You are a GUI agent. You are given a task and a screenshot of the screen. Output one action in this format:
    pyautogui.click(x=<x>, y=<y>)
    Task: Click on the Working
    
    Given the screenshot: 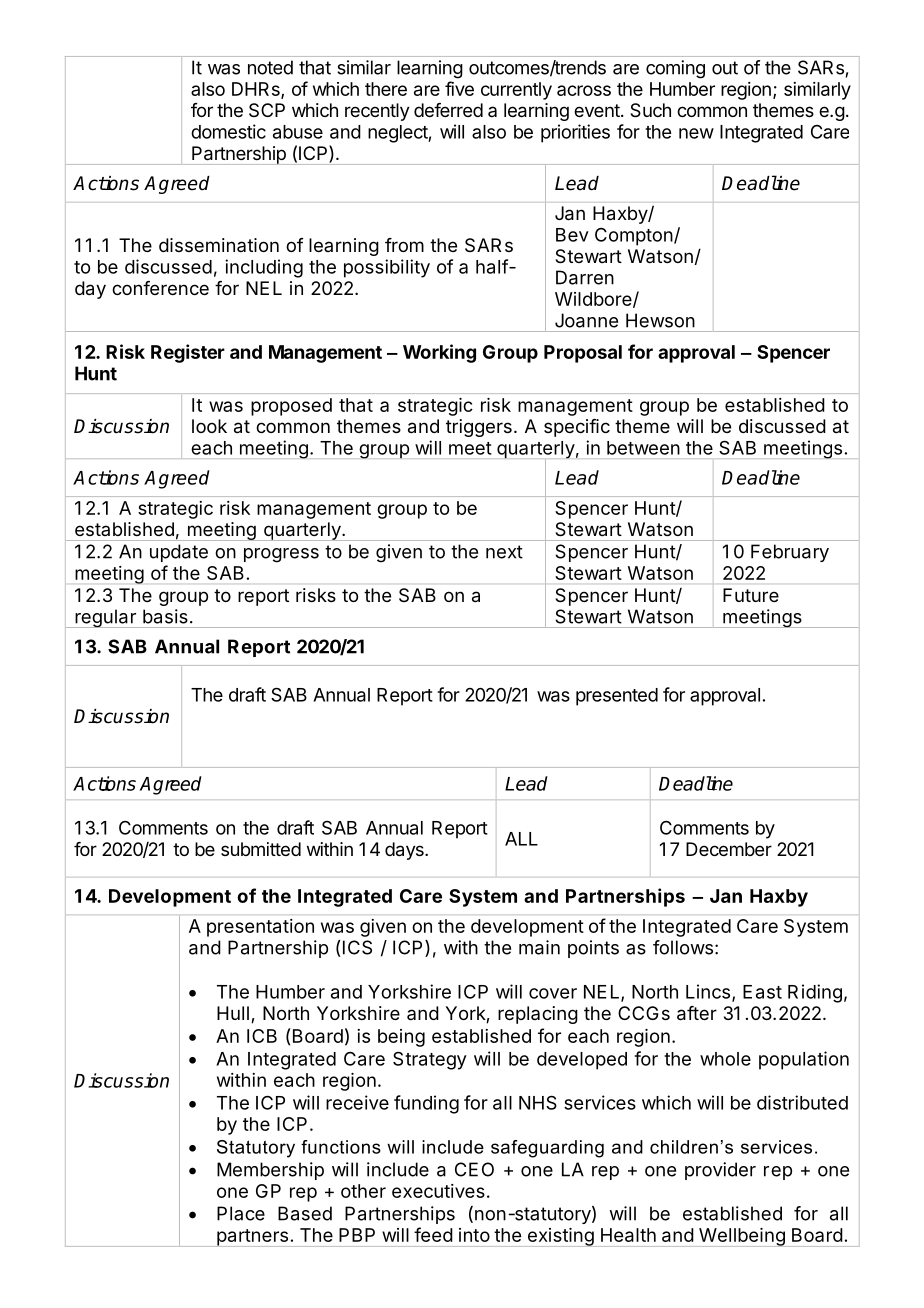 What is the action you would take?
    pyautogui.click(x=439, y=353)
